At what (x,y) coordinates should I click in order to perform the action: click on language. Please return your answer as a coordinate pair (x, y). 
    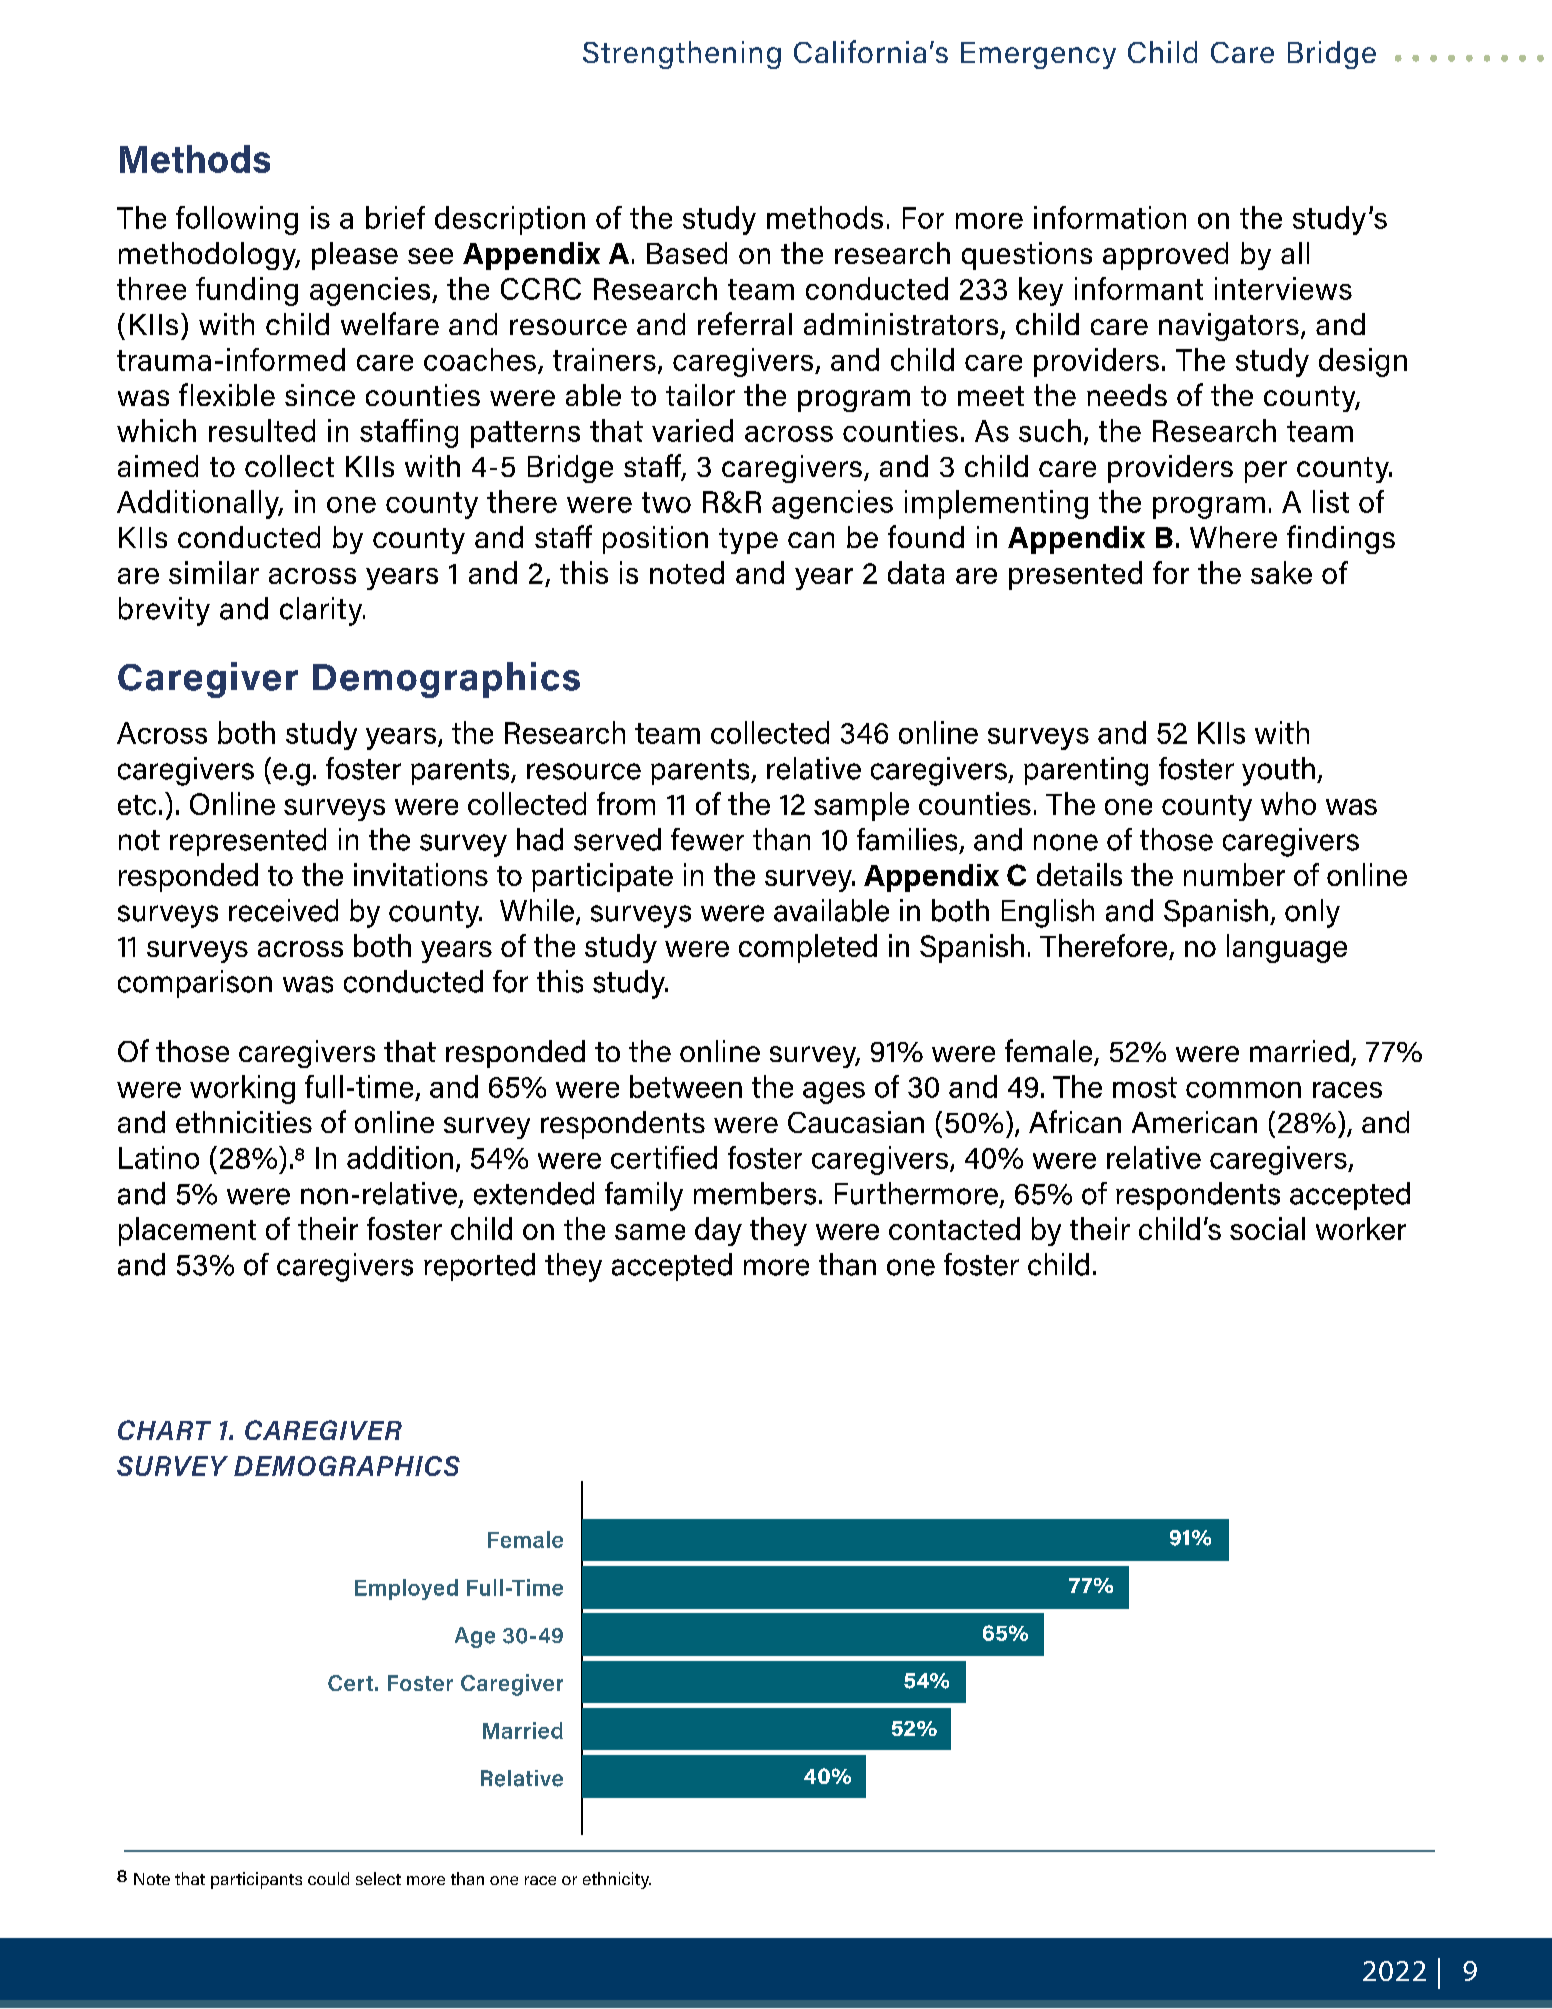
    Looking at the image, I should click on (1287, 948).
